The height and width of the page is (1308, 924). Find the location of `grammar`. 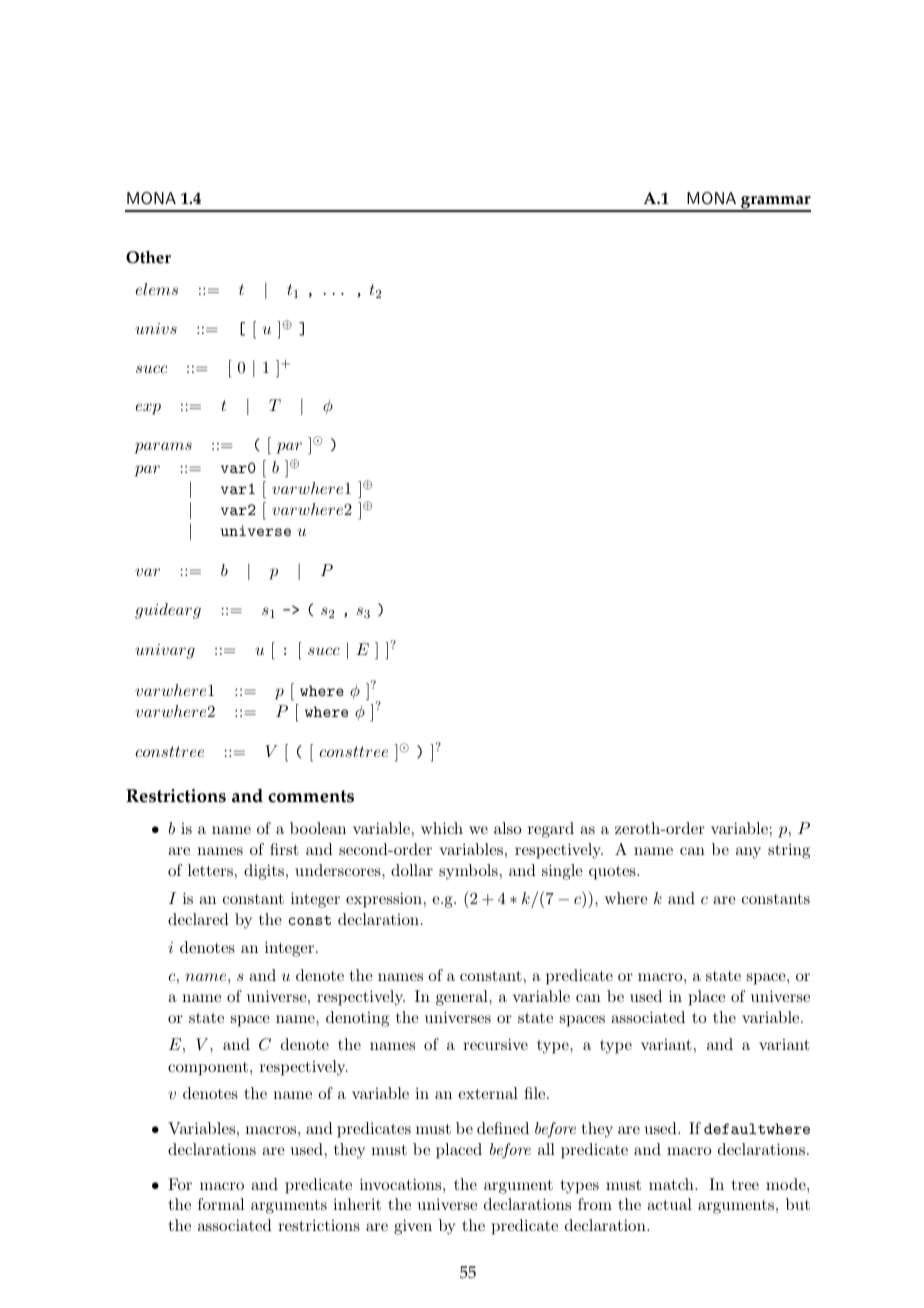

grammar is located at coordinates (775, 203).
